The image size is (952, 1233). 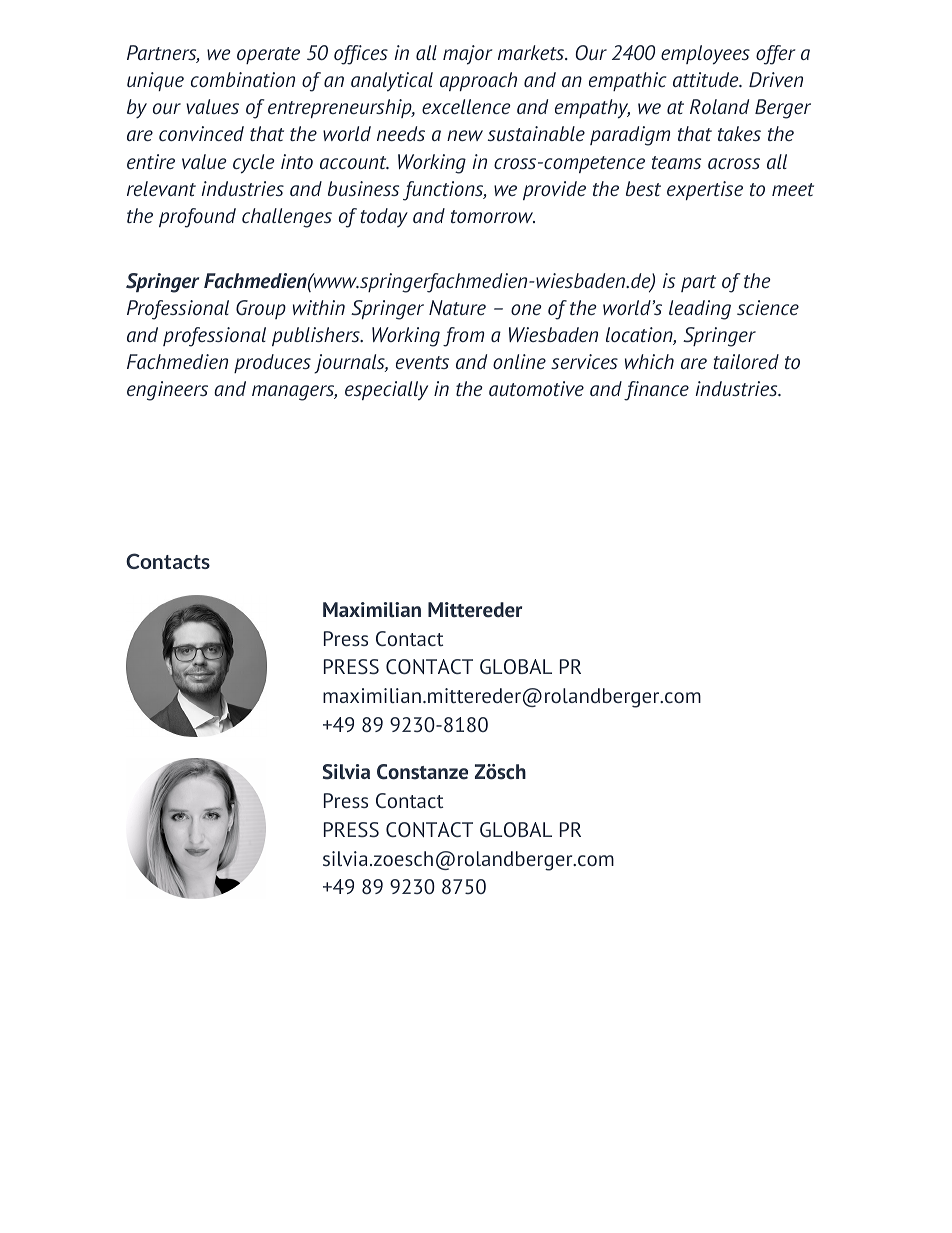 What do you see at coordinates (705, 190) in the image?
I see `expertise` at bounding box center [705, 190].
